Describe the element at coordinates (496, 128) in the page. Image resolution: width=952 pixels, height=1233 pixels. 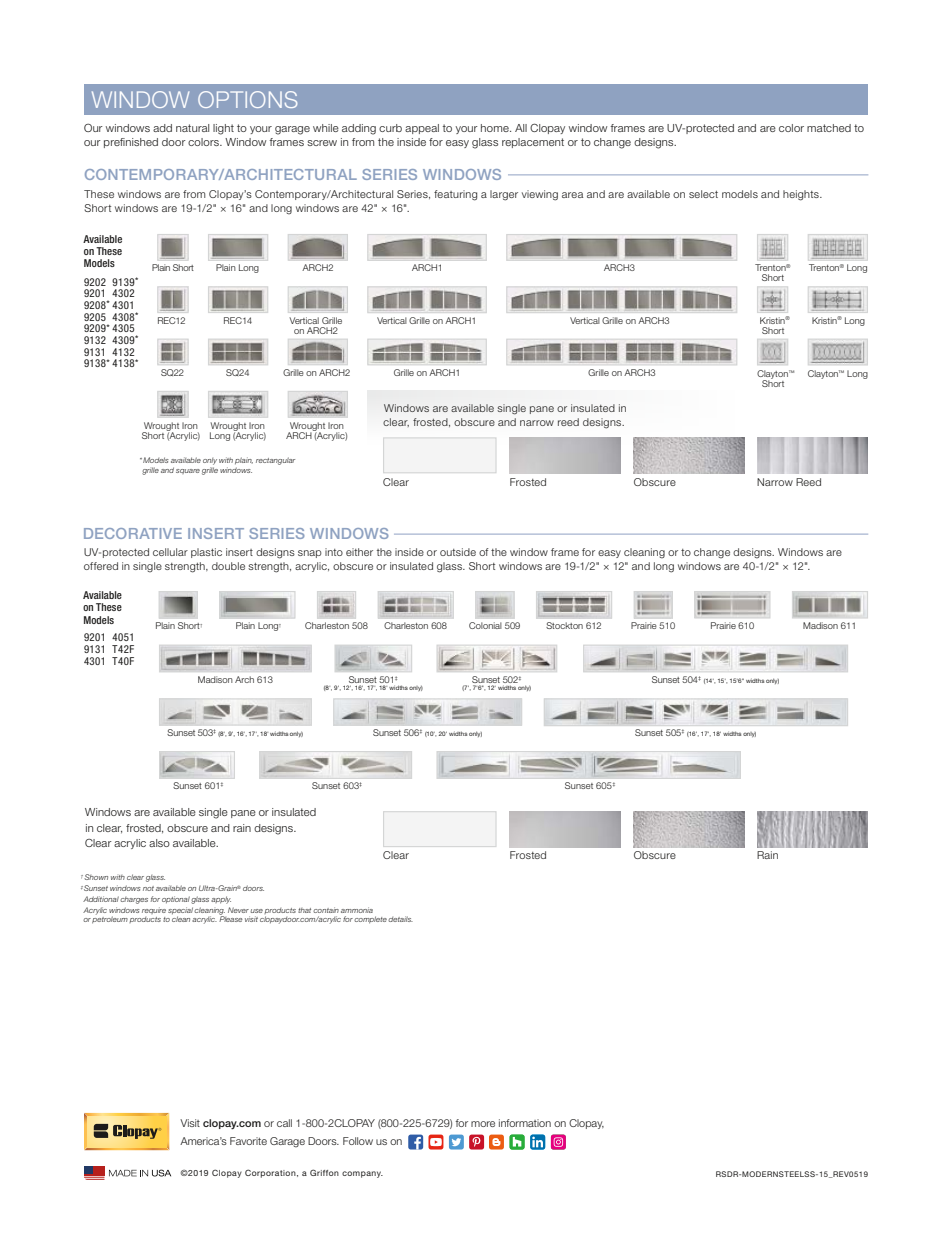
I see `home` at that location.
